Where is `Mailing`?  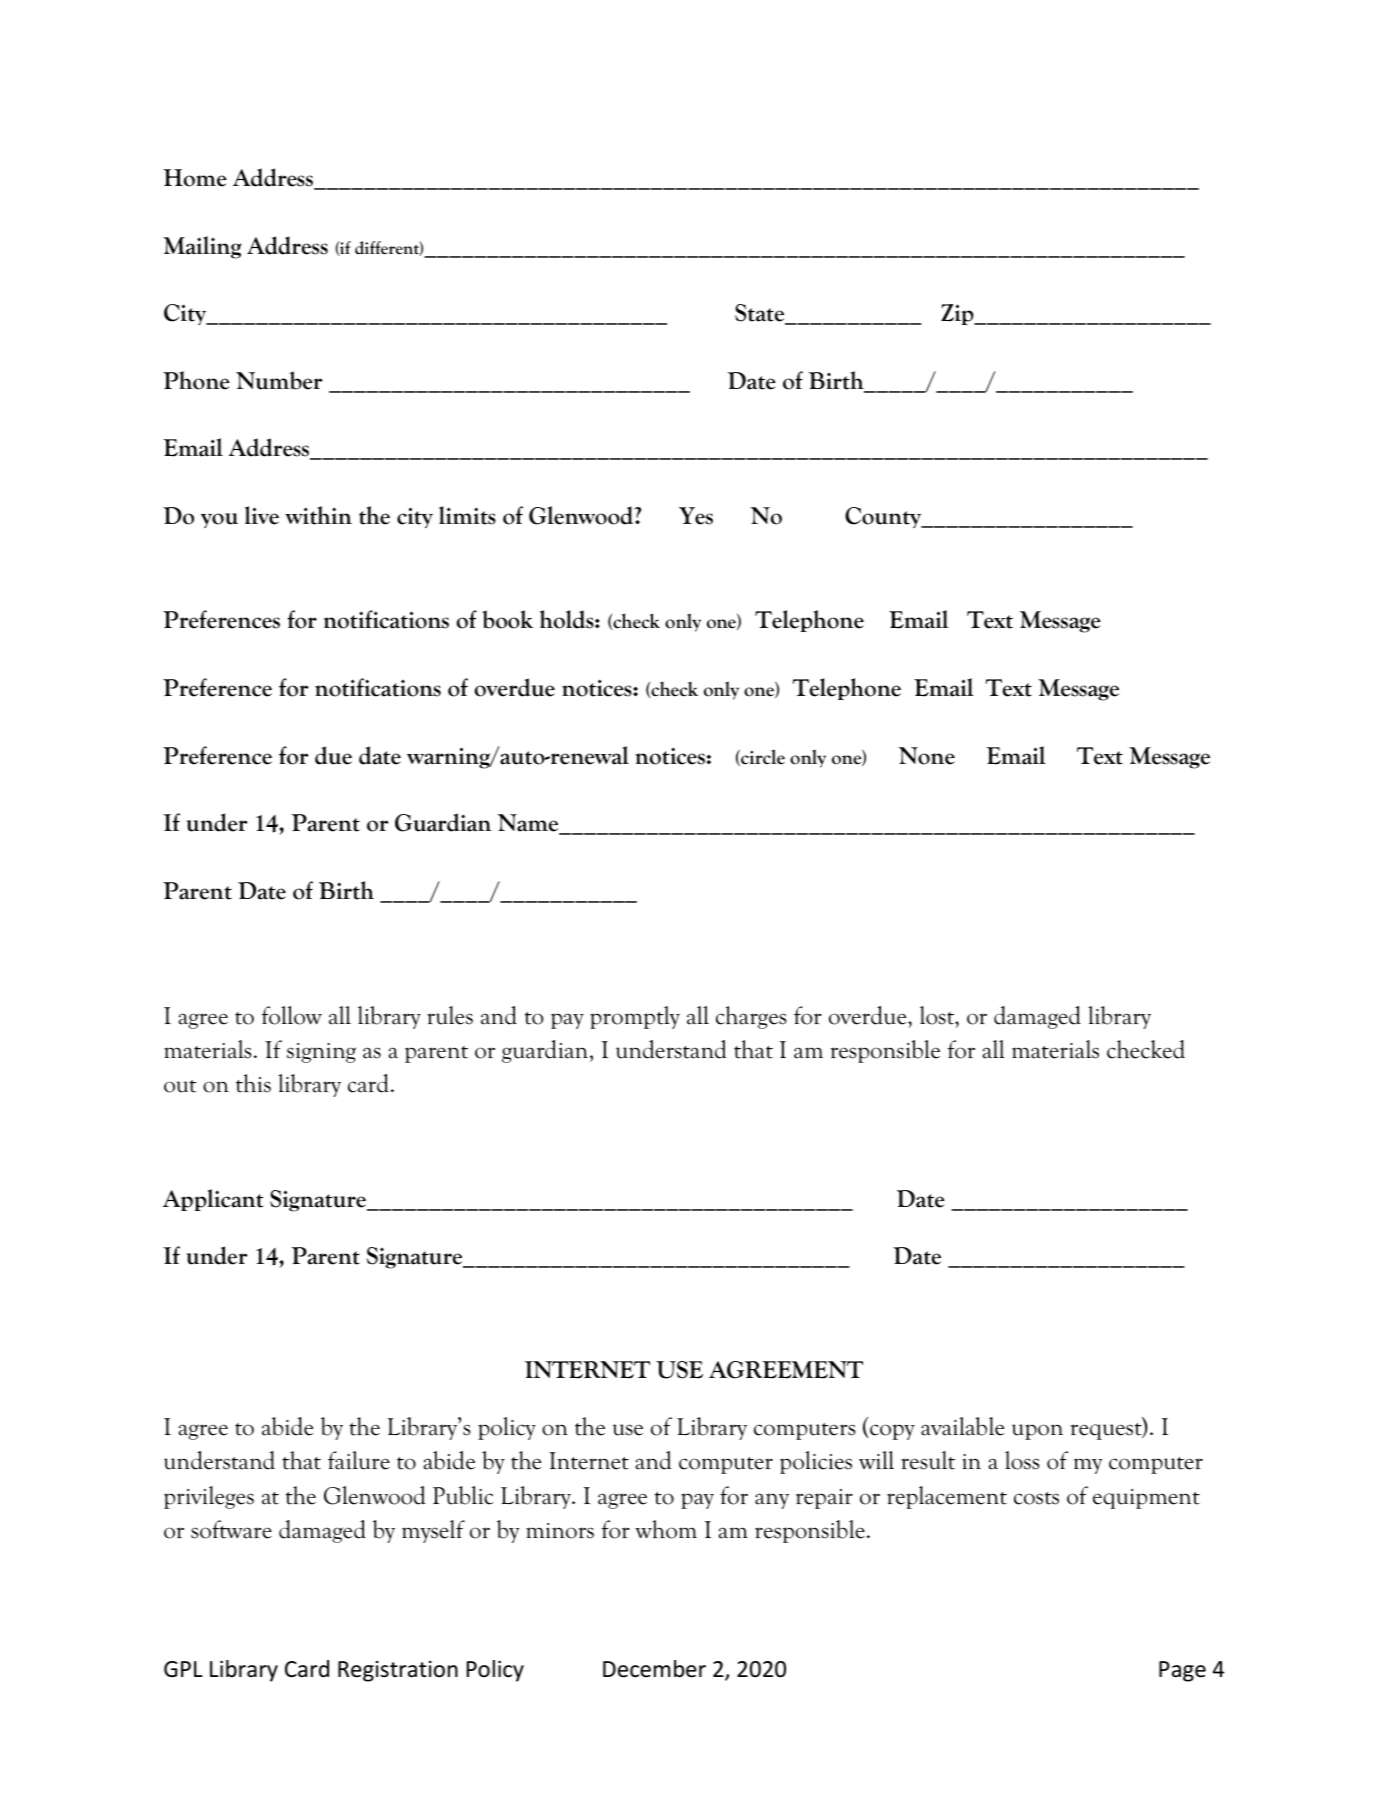 Mailing is located at coordinates (202, 247).
